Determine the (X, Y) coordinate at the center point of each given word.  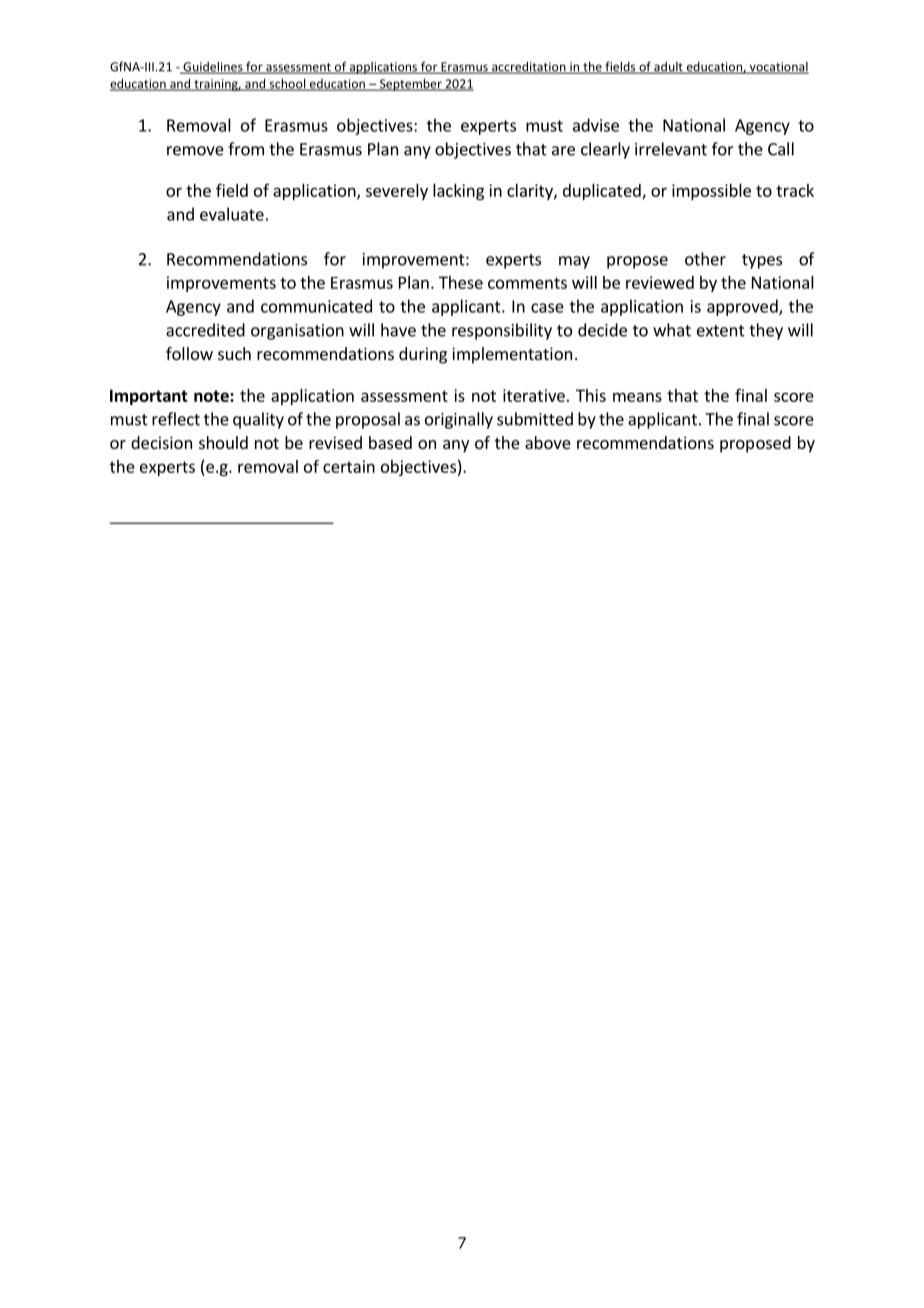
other (705, 259)
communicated (316, 306)
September (410, 84)
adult (668, 68)
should (223, 442)
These (461, 282)
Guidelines (213, 67)
